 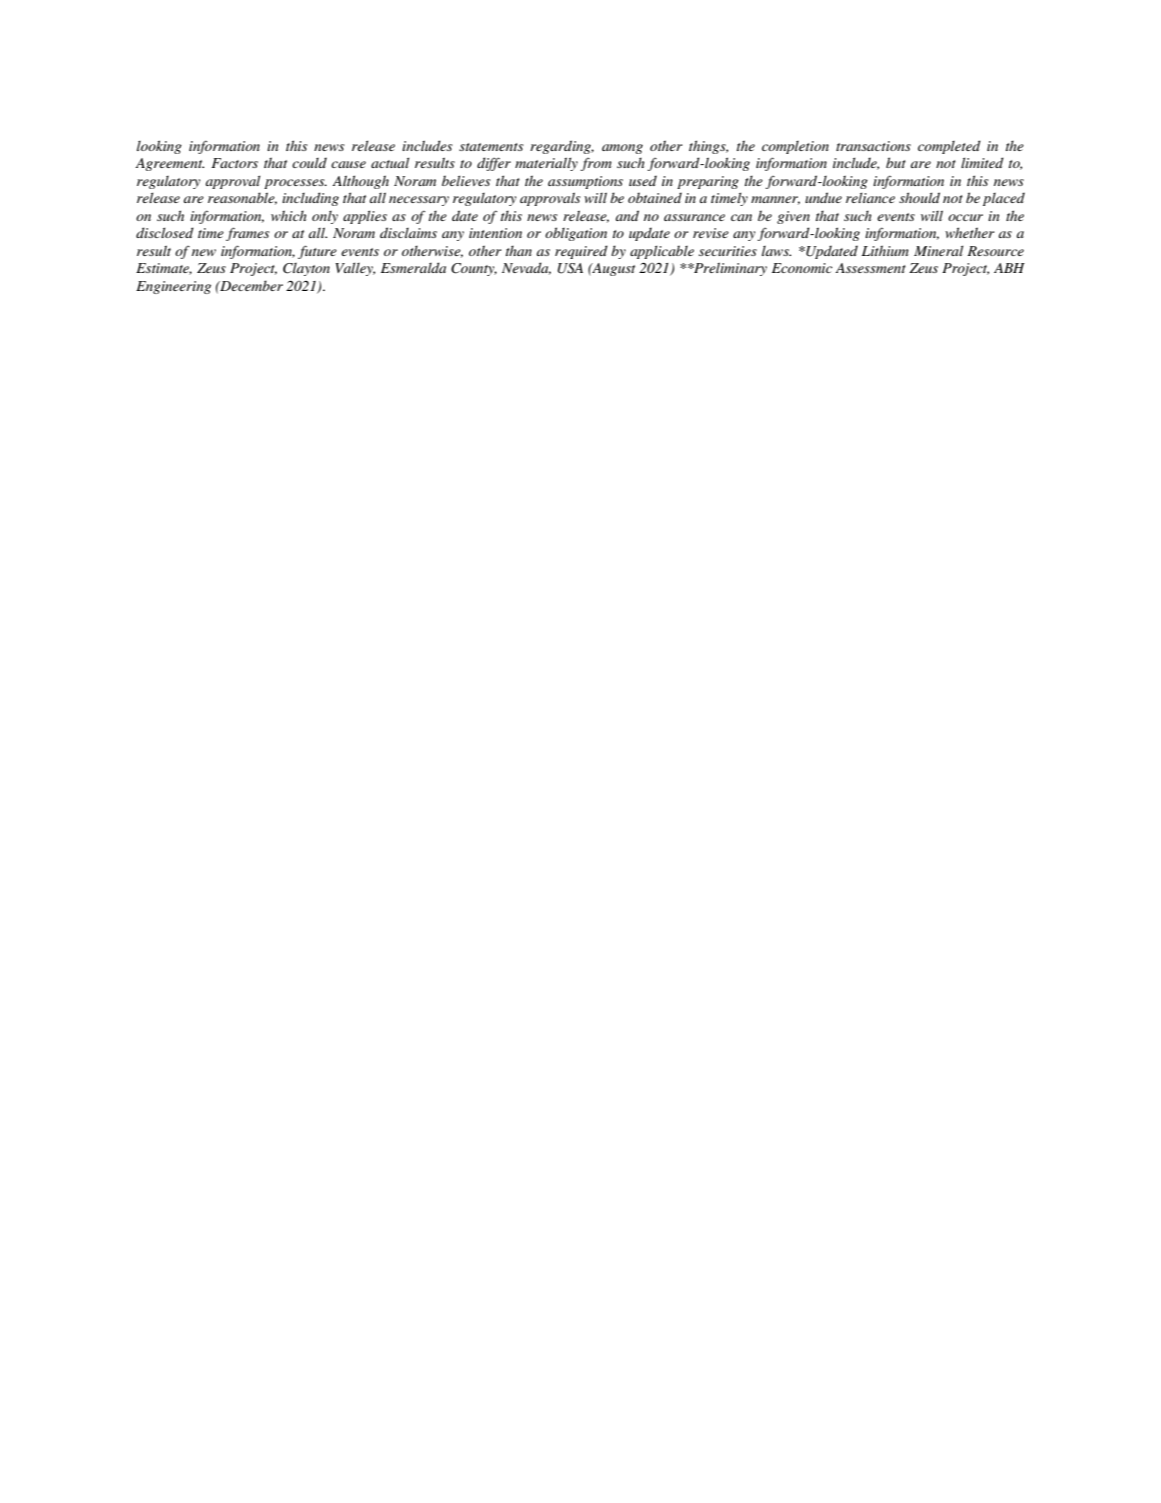 What do you see at coordinates (970, 232) in the page?
I see `whether` at bounding box center [970, 232].
